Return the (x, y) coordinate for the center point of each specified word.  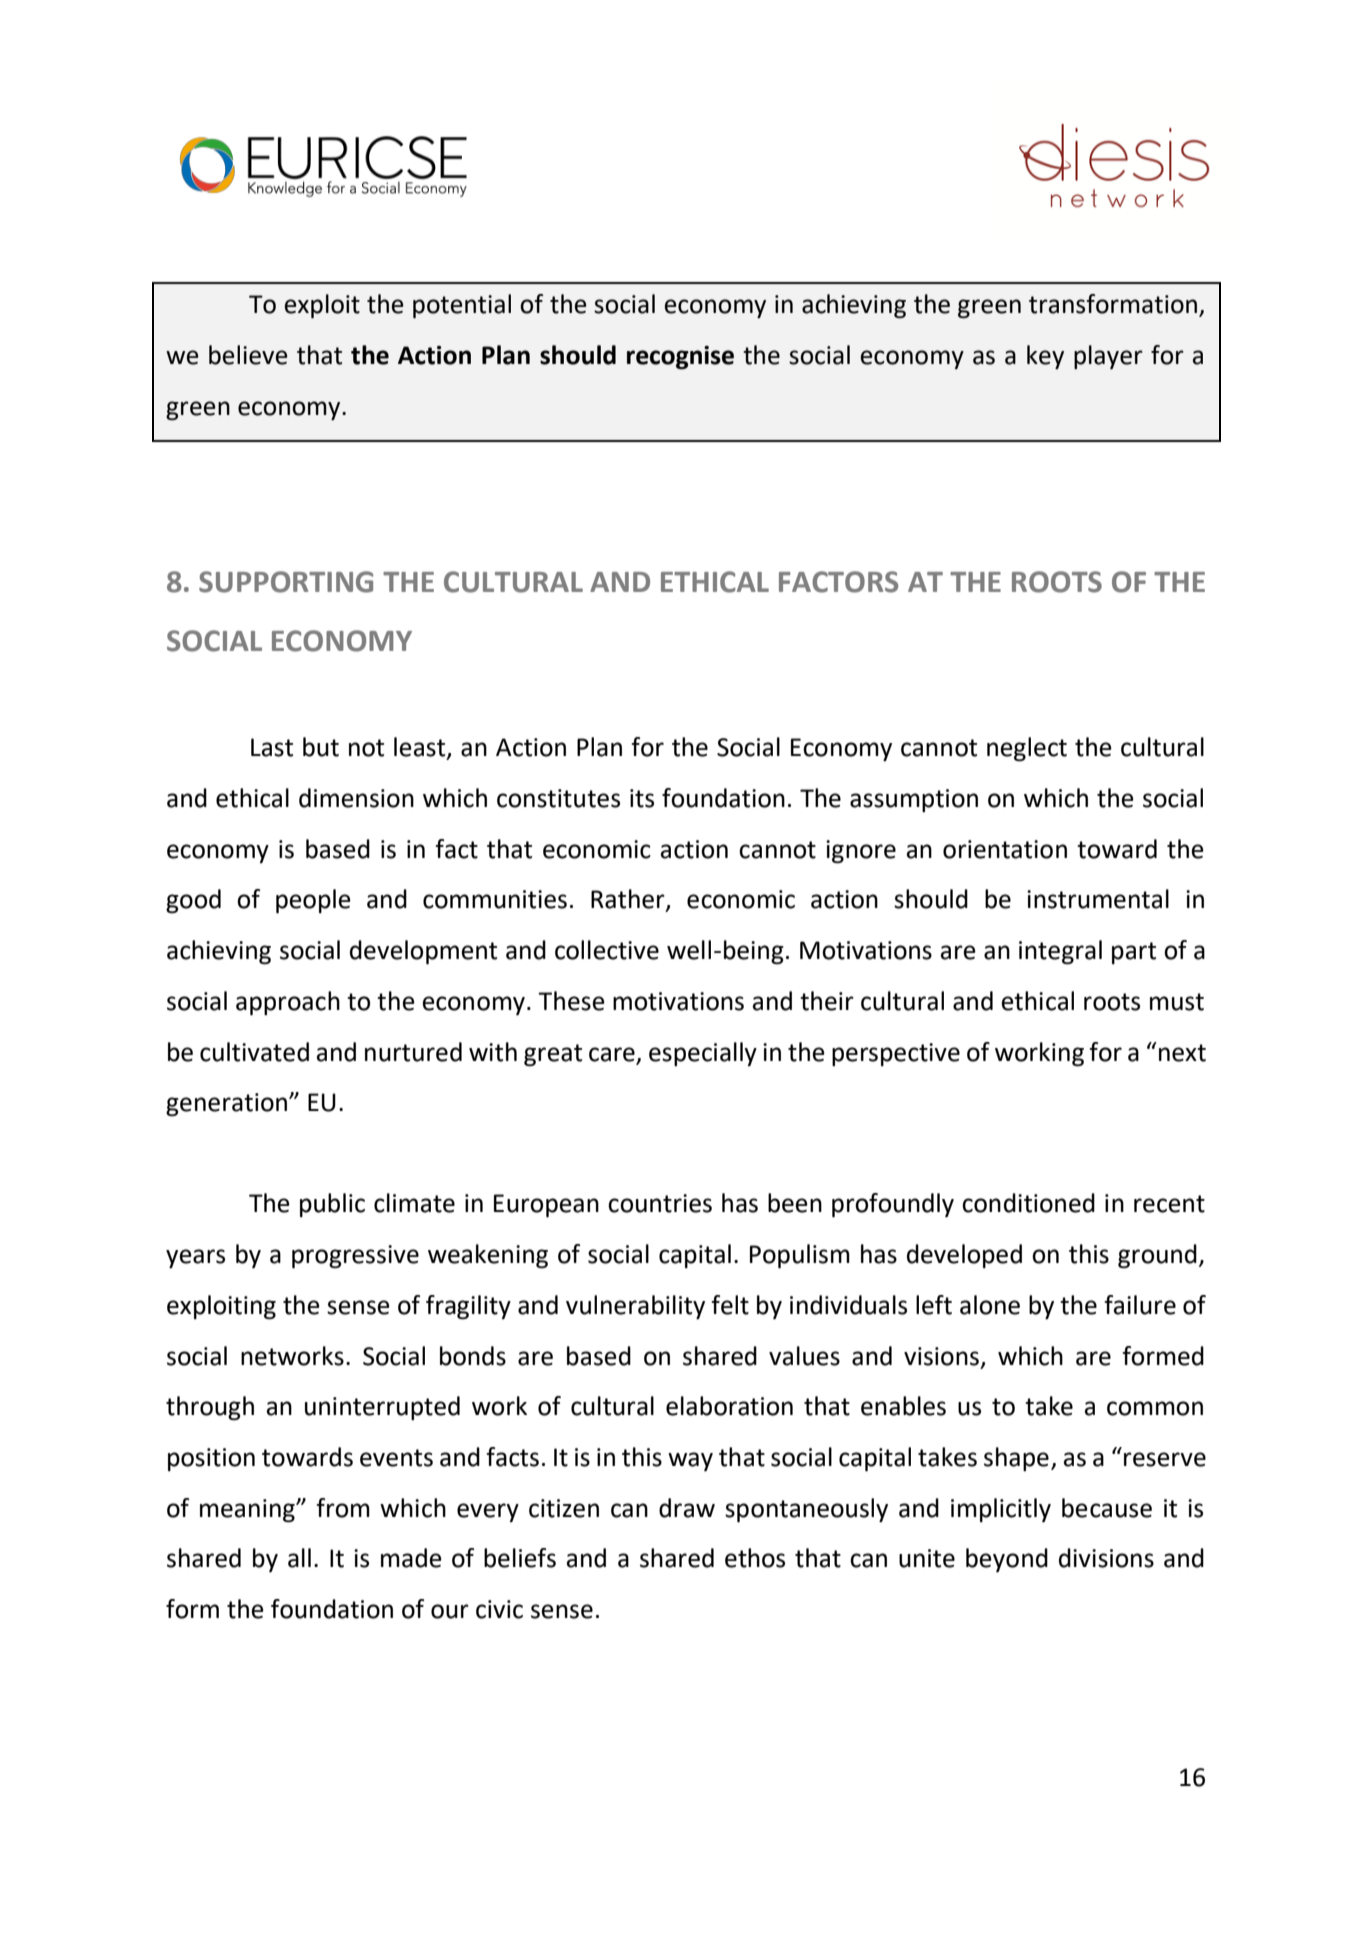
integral (1060, 952)
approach (288, 1003)
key (1045, 357)
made (411, 1558)
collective (607, 950)
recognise (680, 358)
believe (248, 355)
